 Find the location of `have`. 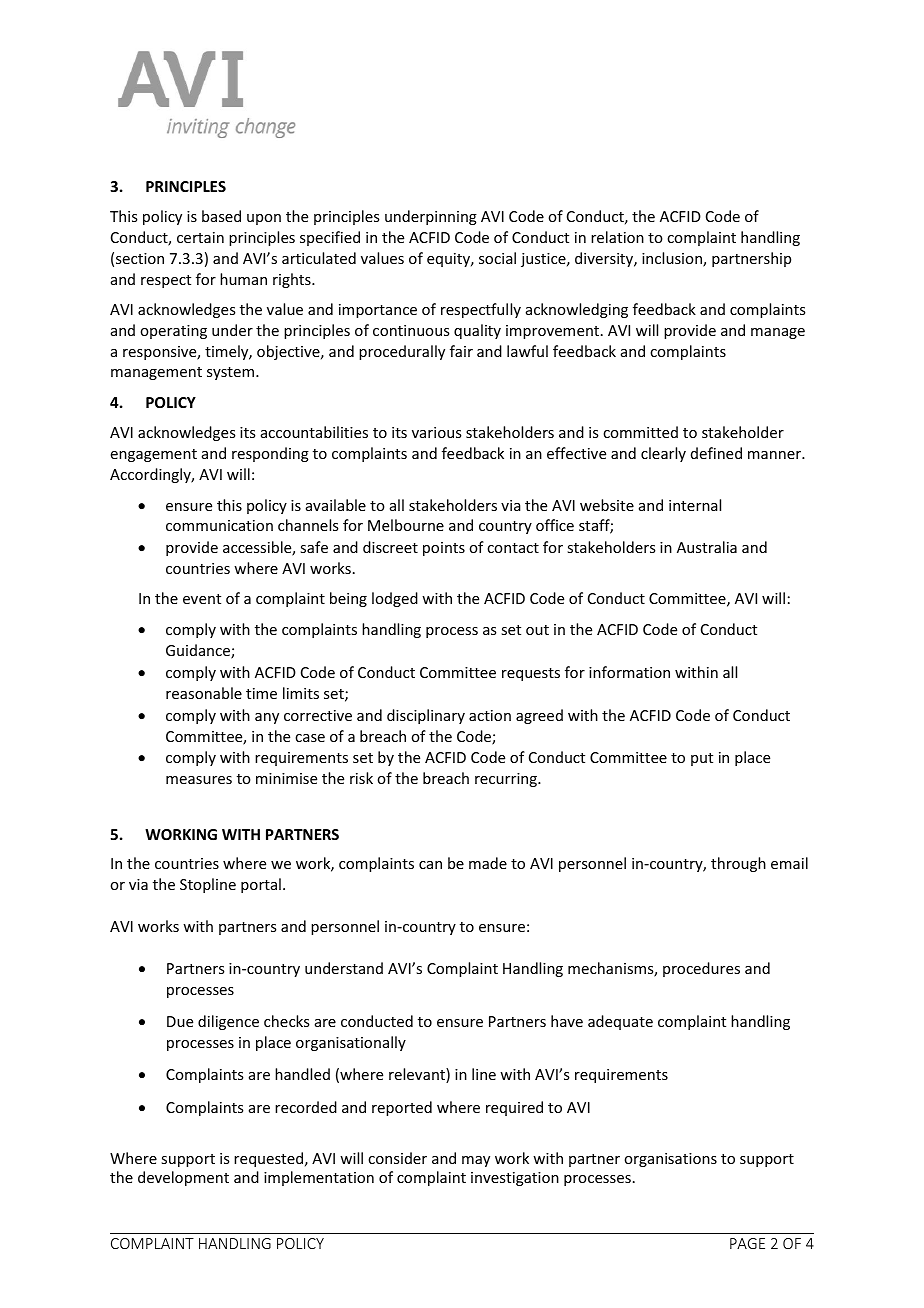

have is located at coordinates (567, 1021).
